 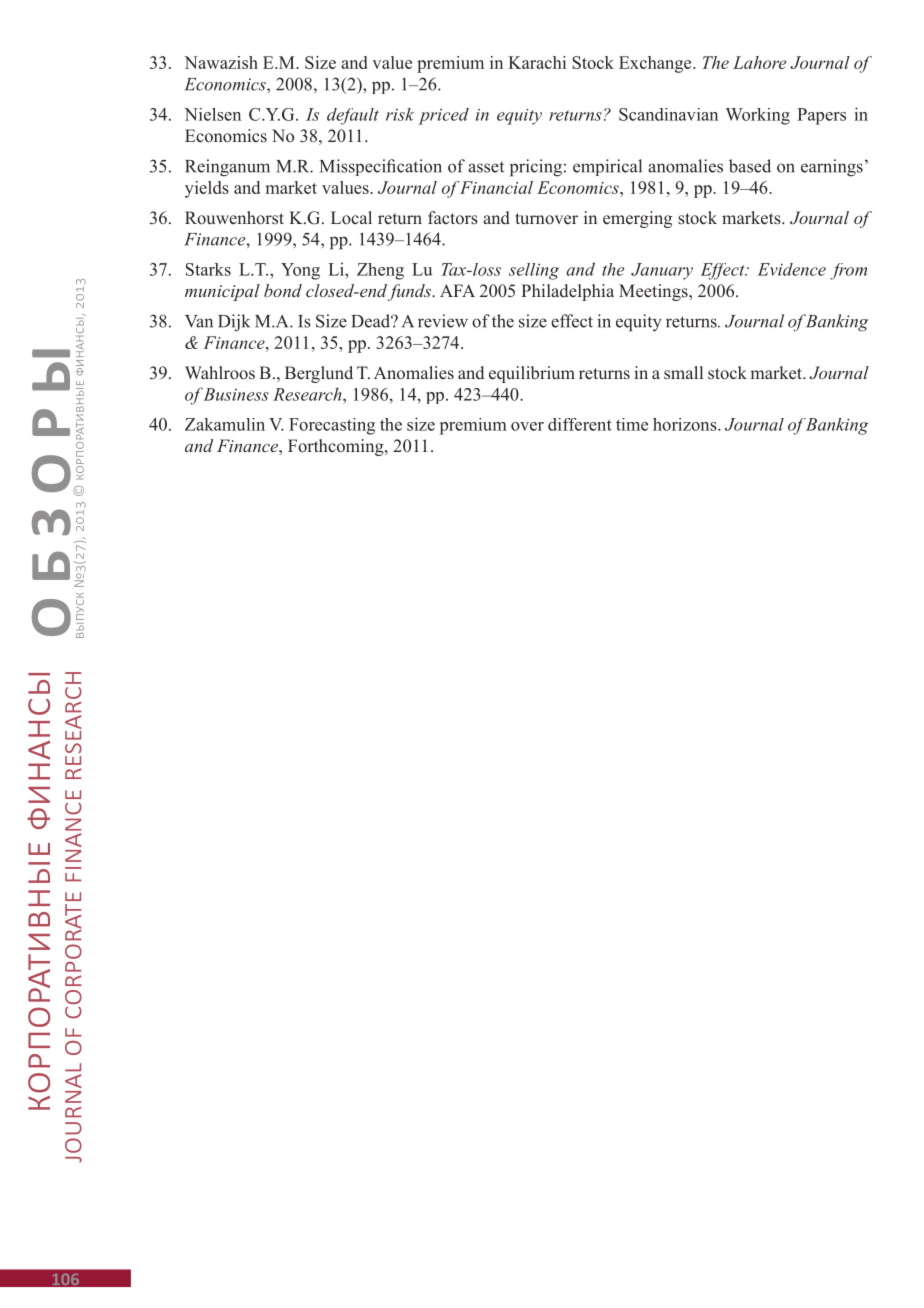 I want to click on selling, so click(x=534, y=271).
